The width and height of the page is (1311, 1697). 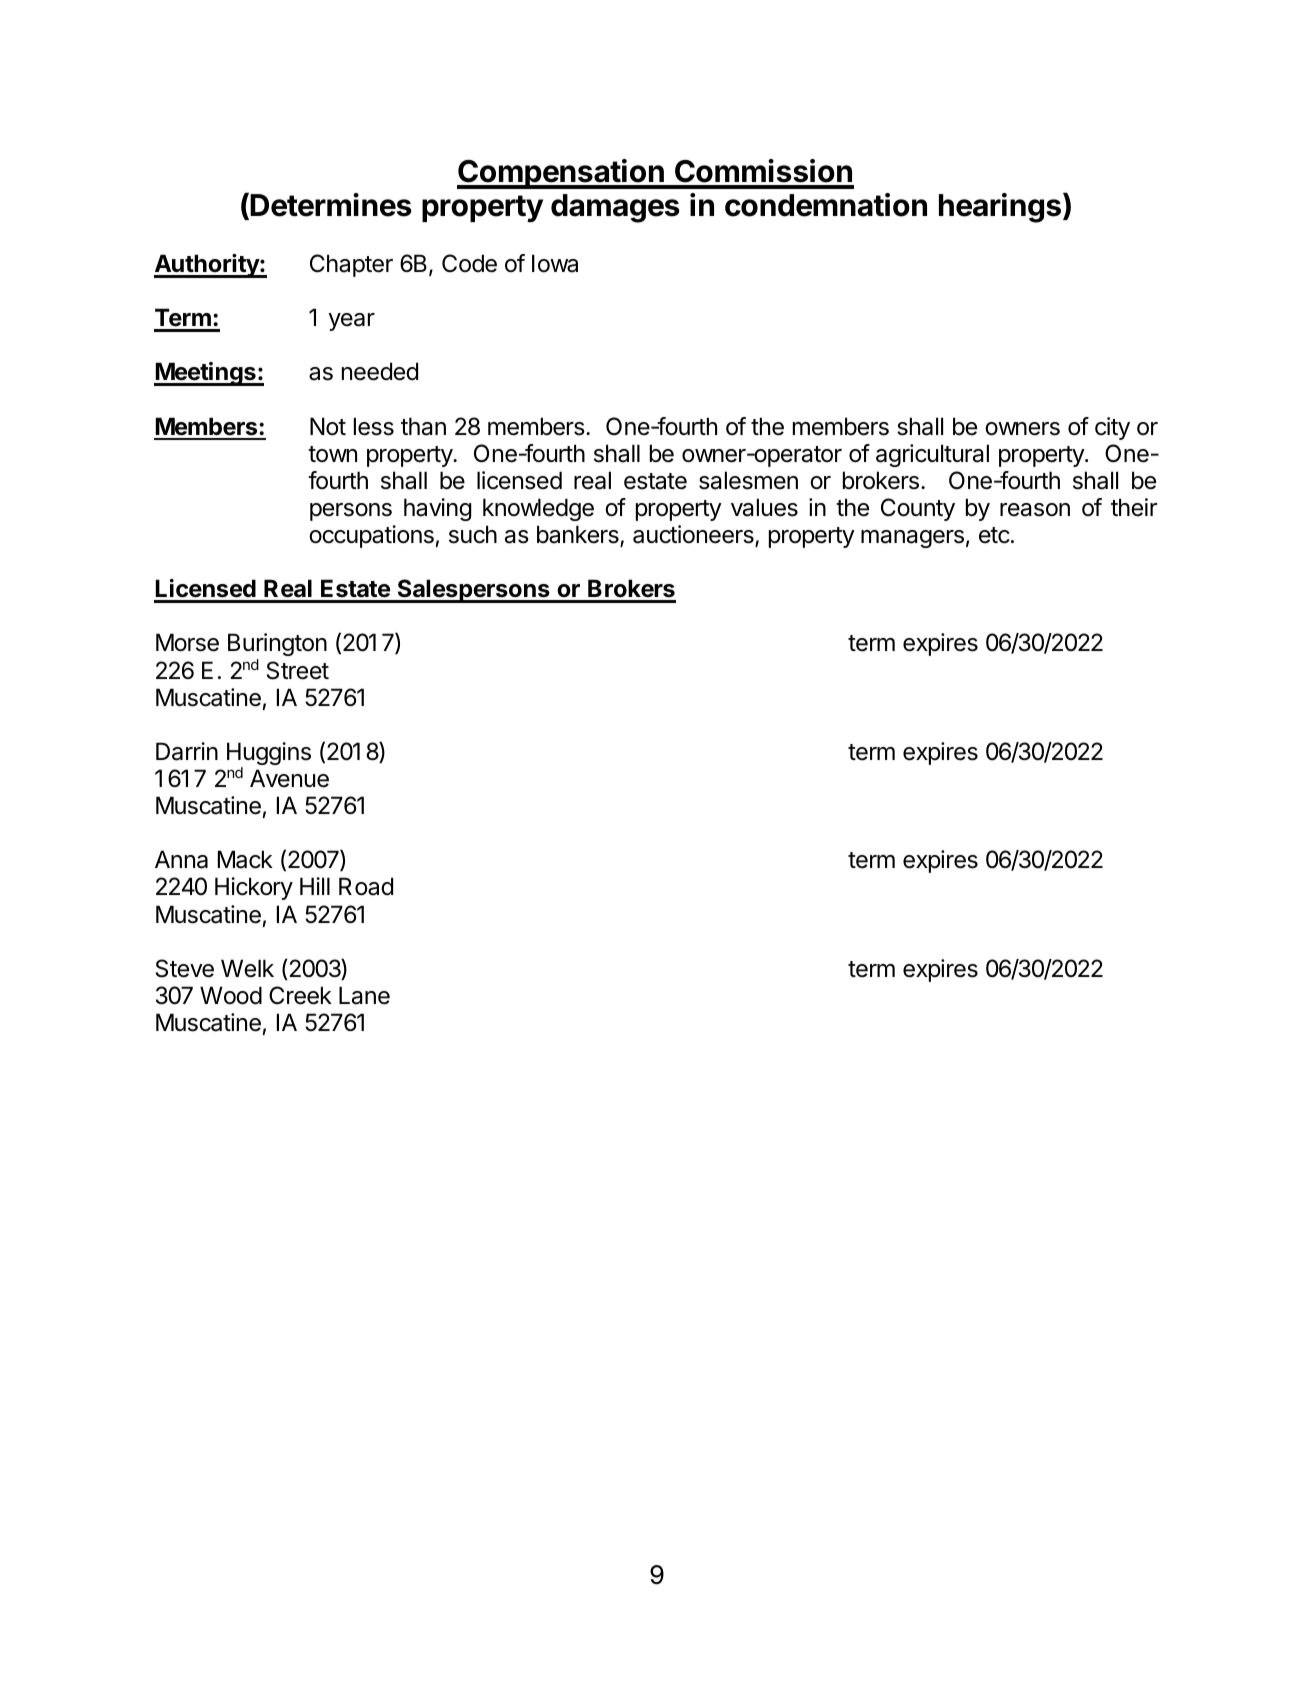 What do you see at coordinates (1000, 208) in the page?
I see `hearings` at bounding box center [1000, 208].
